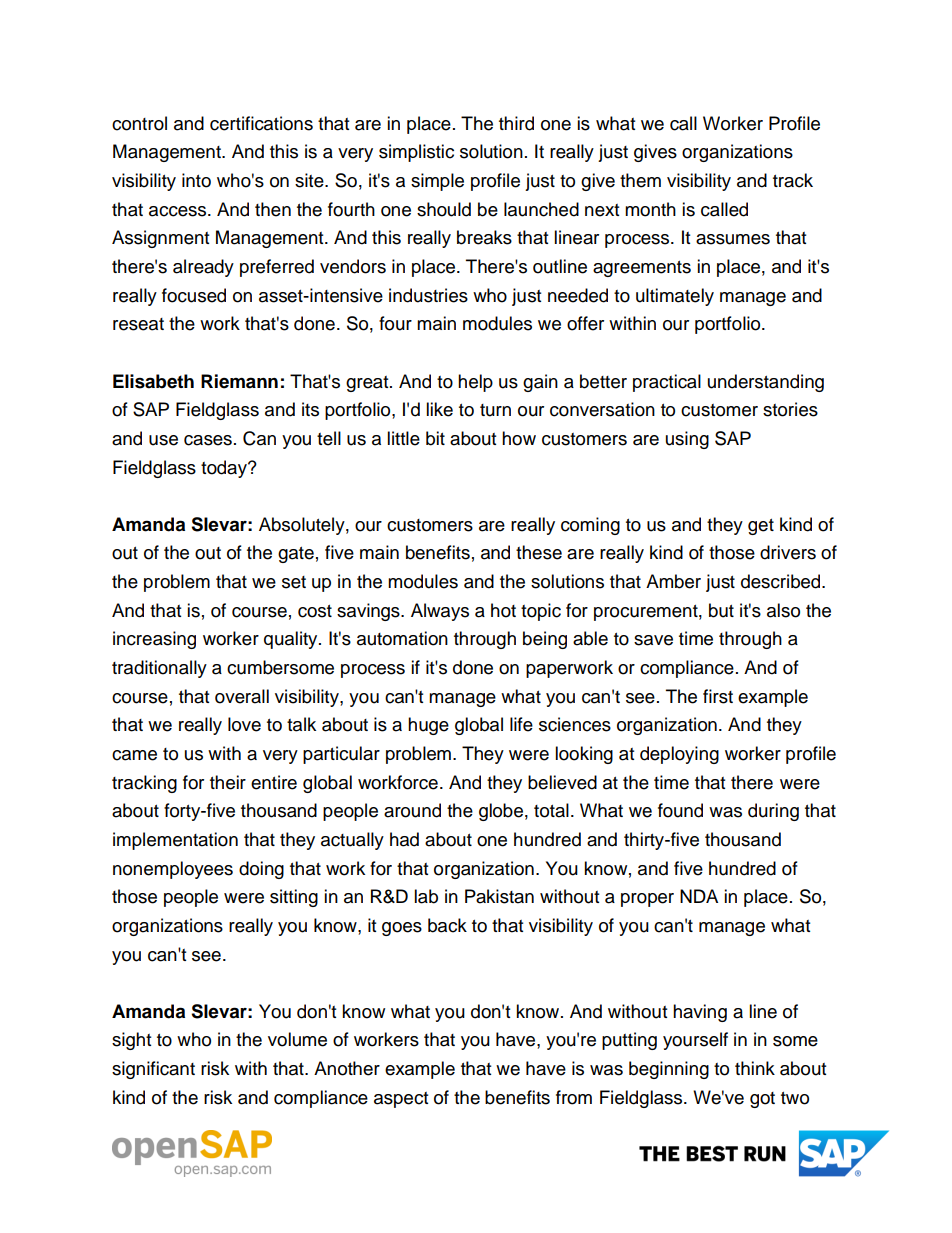 This screenshot has width=952, height=1233. Describe the element at coordinates (228, 782) in the screenshot. I see `their` at that location.
